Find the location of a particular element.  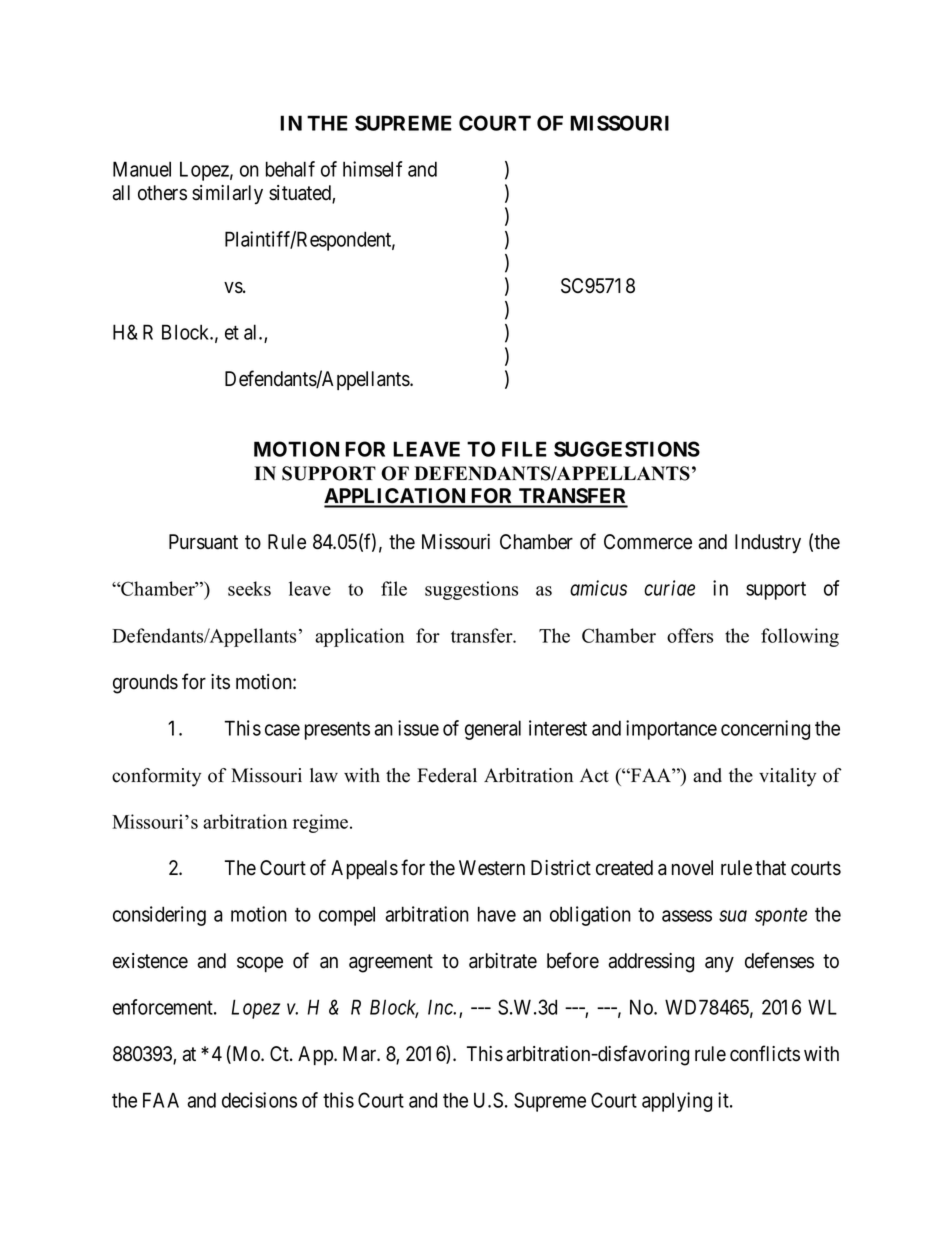

novel is located at coordinates (692, 868).
